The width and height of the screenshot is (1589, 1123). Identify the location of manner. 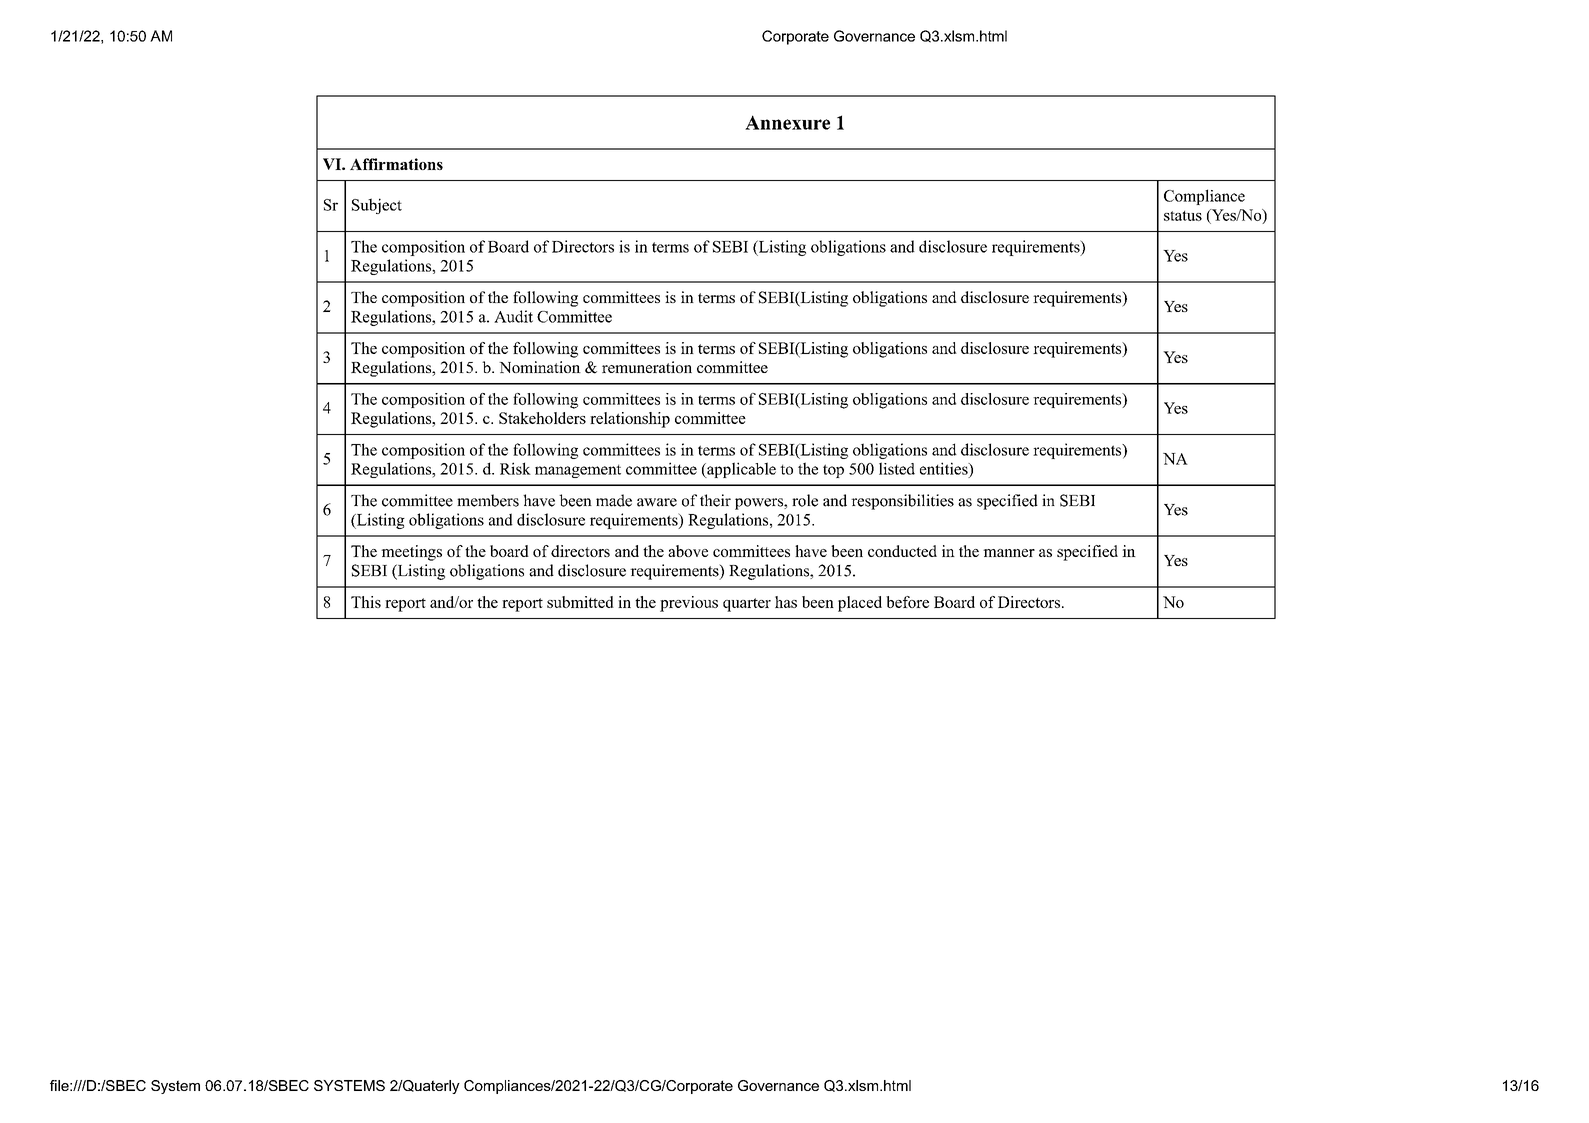
(1009, 553).
